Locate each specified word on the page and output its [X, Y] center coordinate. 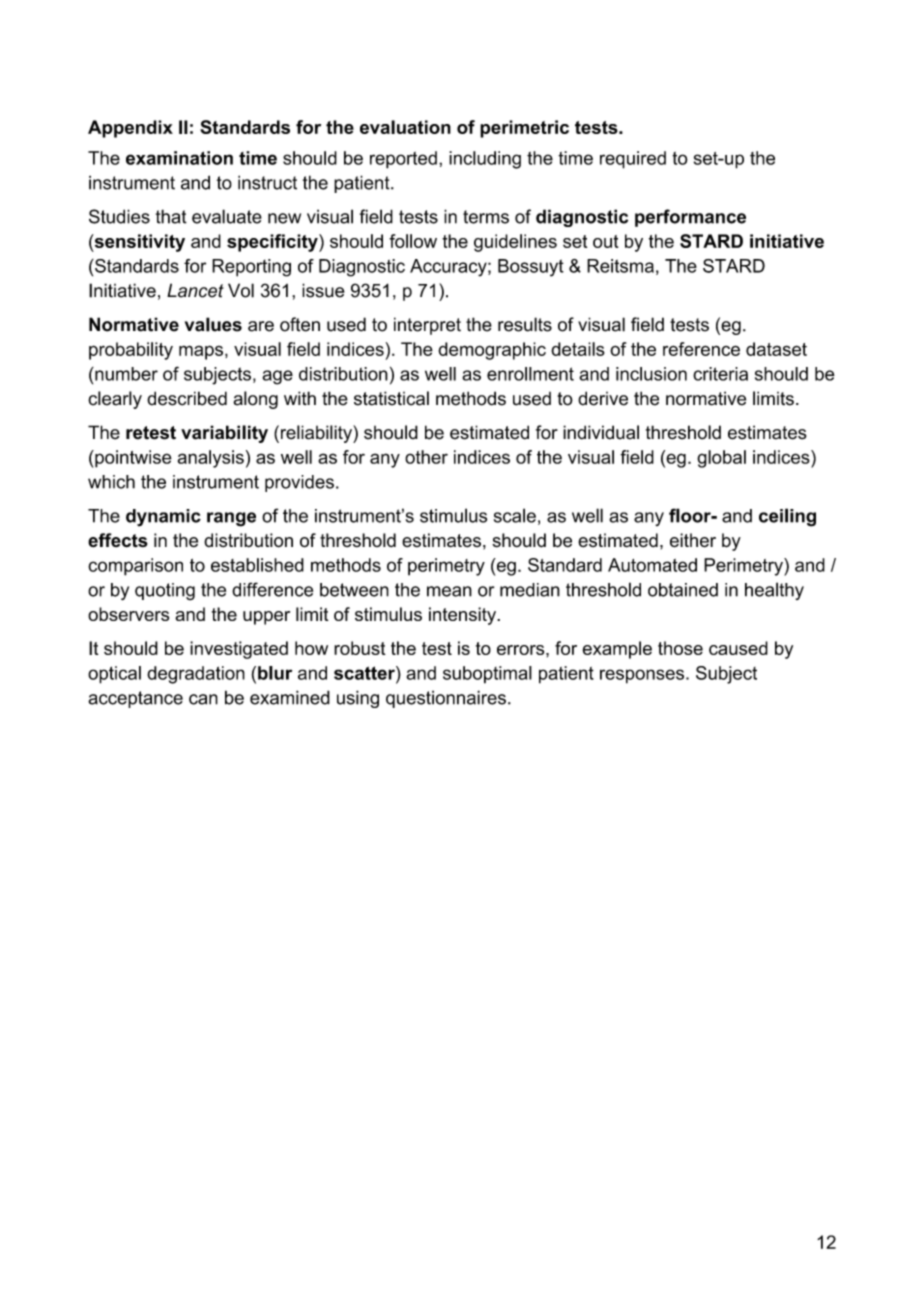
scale [515, 515]
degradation [196, 675]
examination [179, 158]
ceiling [787, 517]
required [633, 160]
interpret [427, 326]
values [213, 324]
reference [701, 349]
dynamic [163, 518]
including [485, 160]
